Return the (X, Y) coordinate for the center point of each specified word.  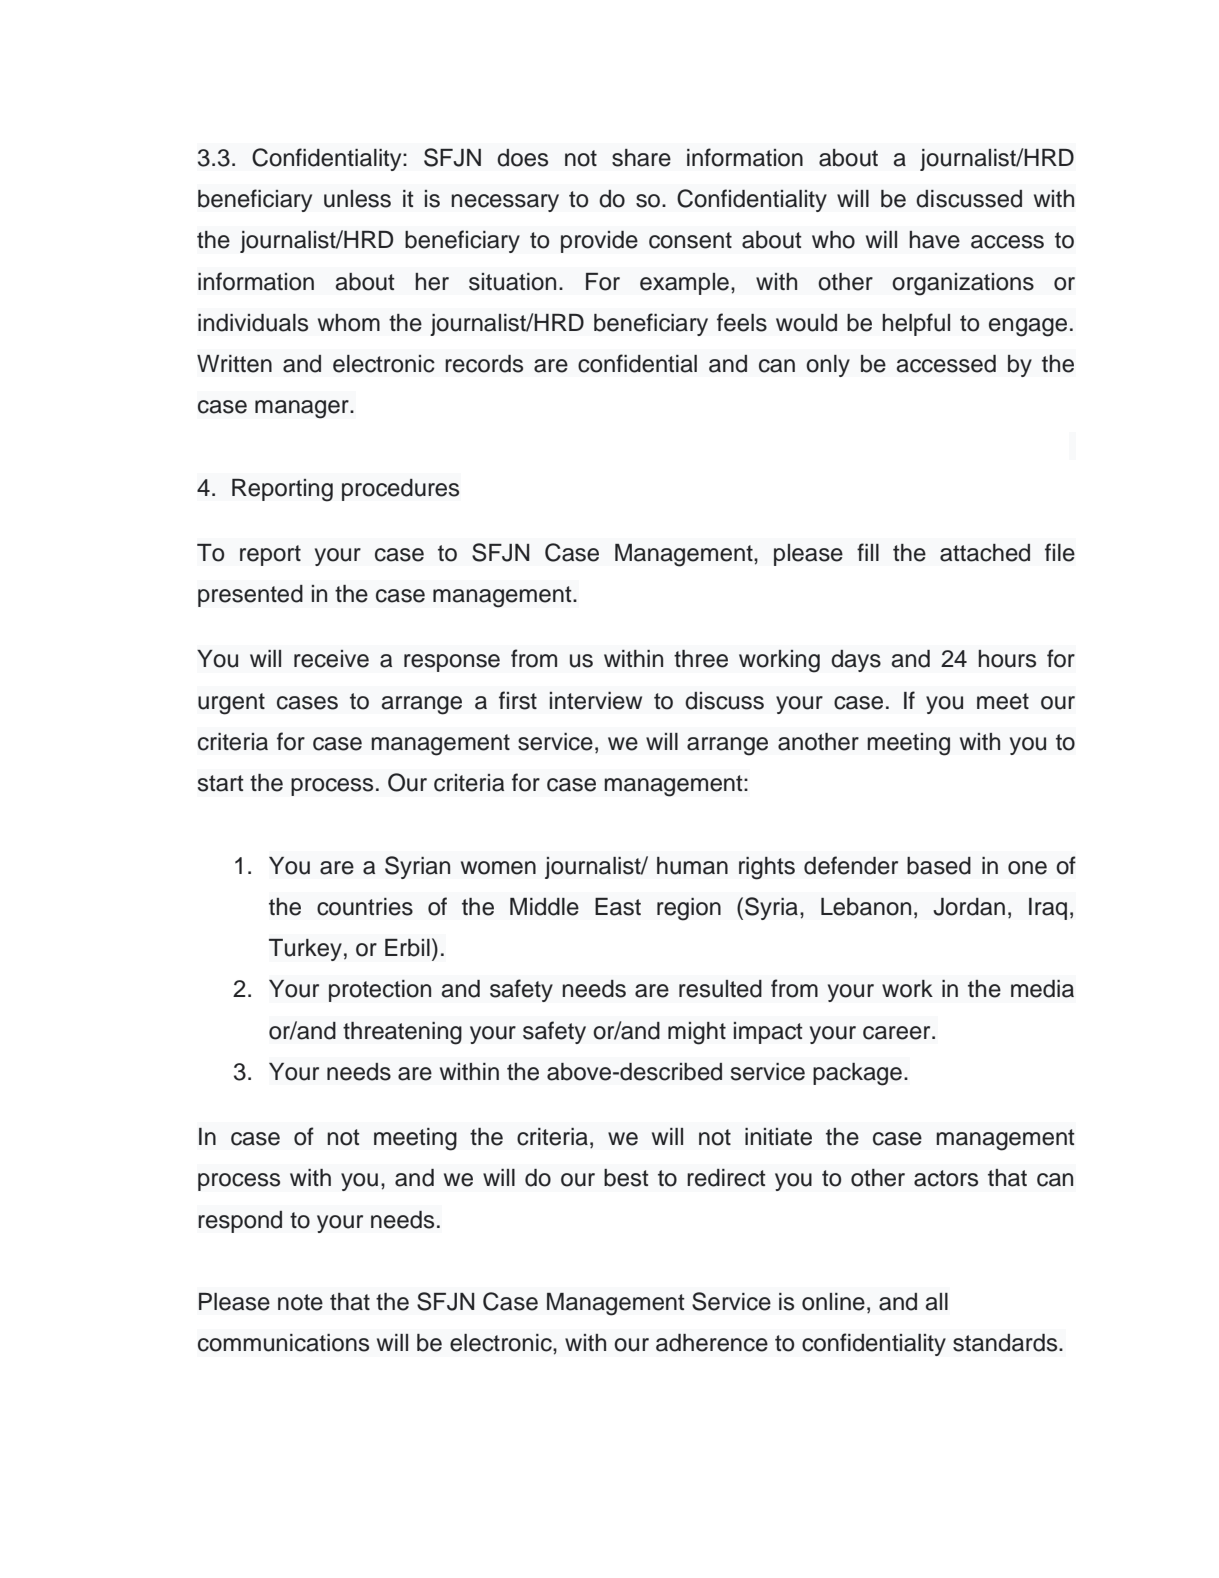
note (300, 1302)
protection (380, 991)
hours (1007, 659)
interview (596, 701)
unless (357, 199)
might (697, 1033)
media (1042, 989)
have (934, 240)
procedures (400, 490)
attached (985, 553)
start (221, 783)
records (484, 364)
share (641, 158)
